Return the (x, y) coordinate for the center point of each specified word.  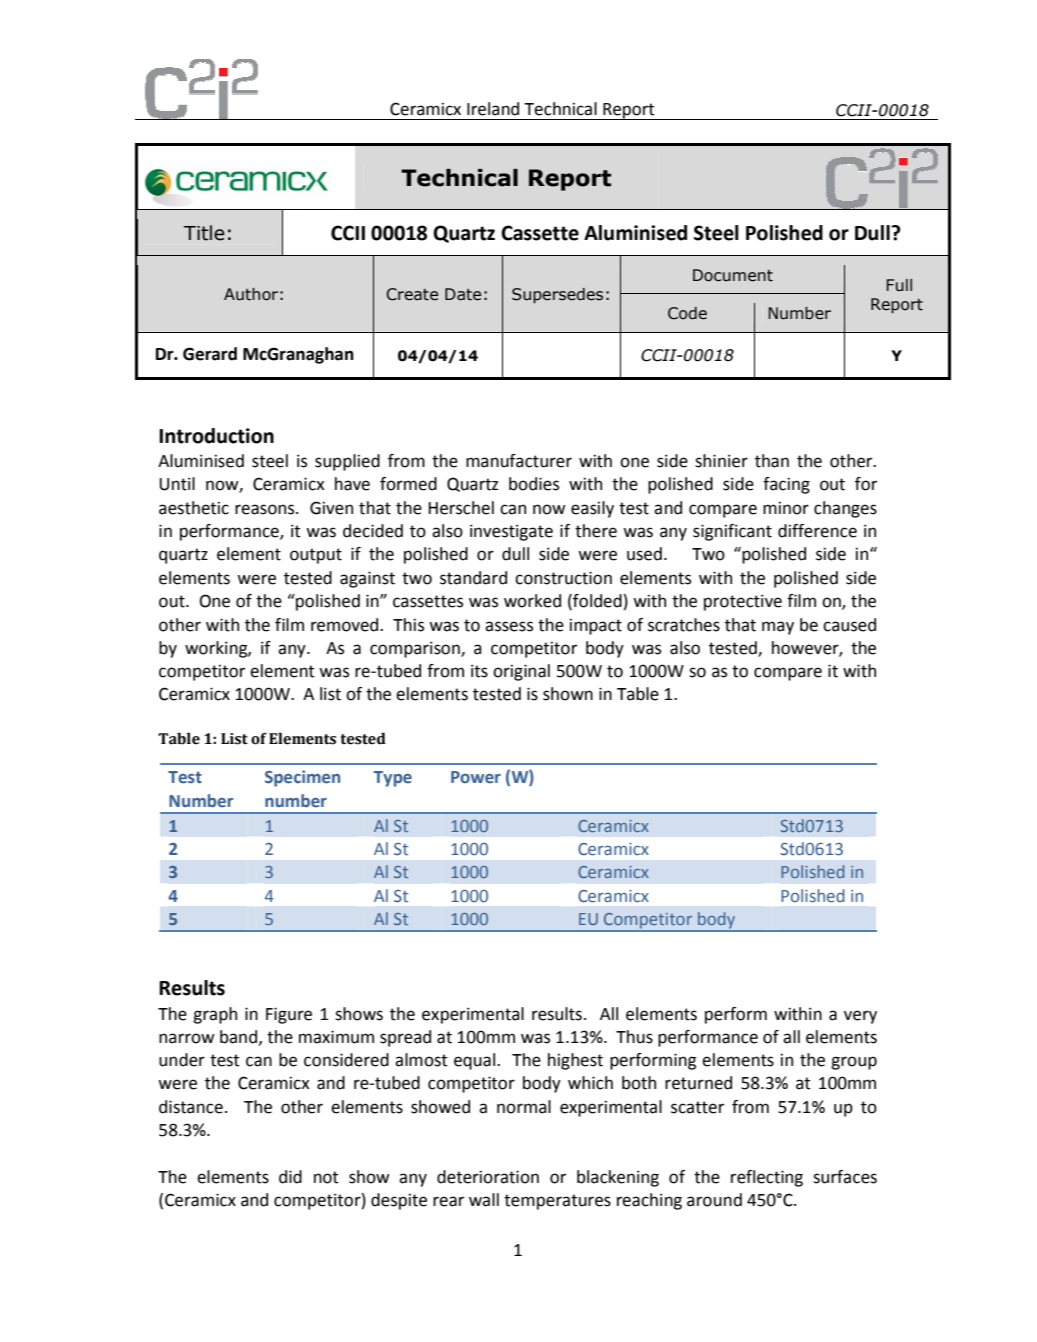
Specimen (302, 778)
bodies (534, 484)
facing (786, 485)
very (860, 1017)
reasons (266, 509)
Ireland (493, 109)
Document (733, 275)
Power (476, 777)
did (290, 1177)
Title (204, 233)
